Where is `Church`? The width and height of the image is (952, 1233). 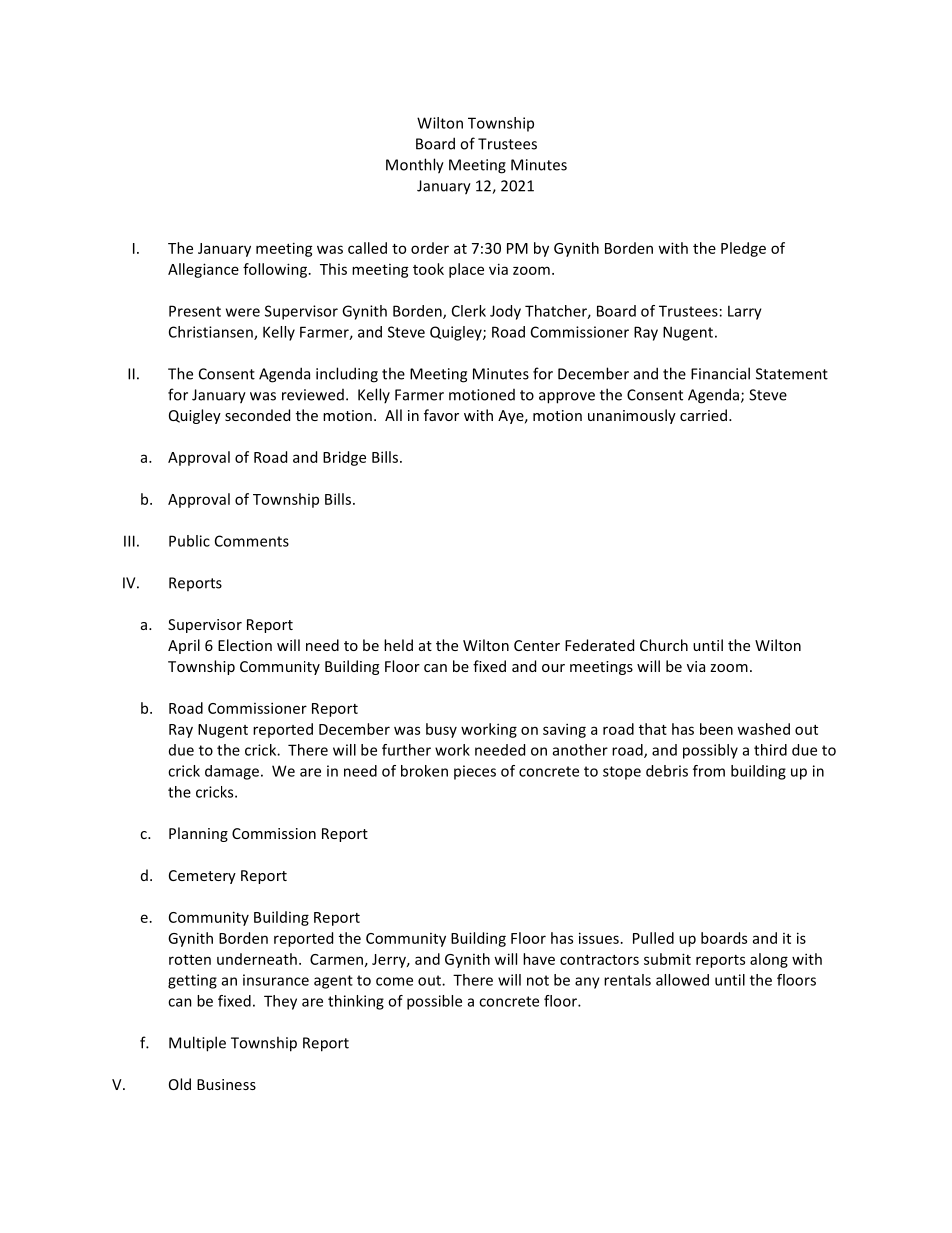
Church is located at coordinates (664, 645).
